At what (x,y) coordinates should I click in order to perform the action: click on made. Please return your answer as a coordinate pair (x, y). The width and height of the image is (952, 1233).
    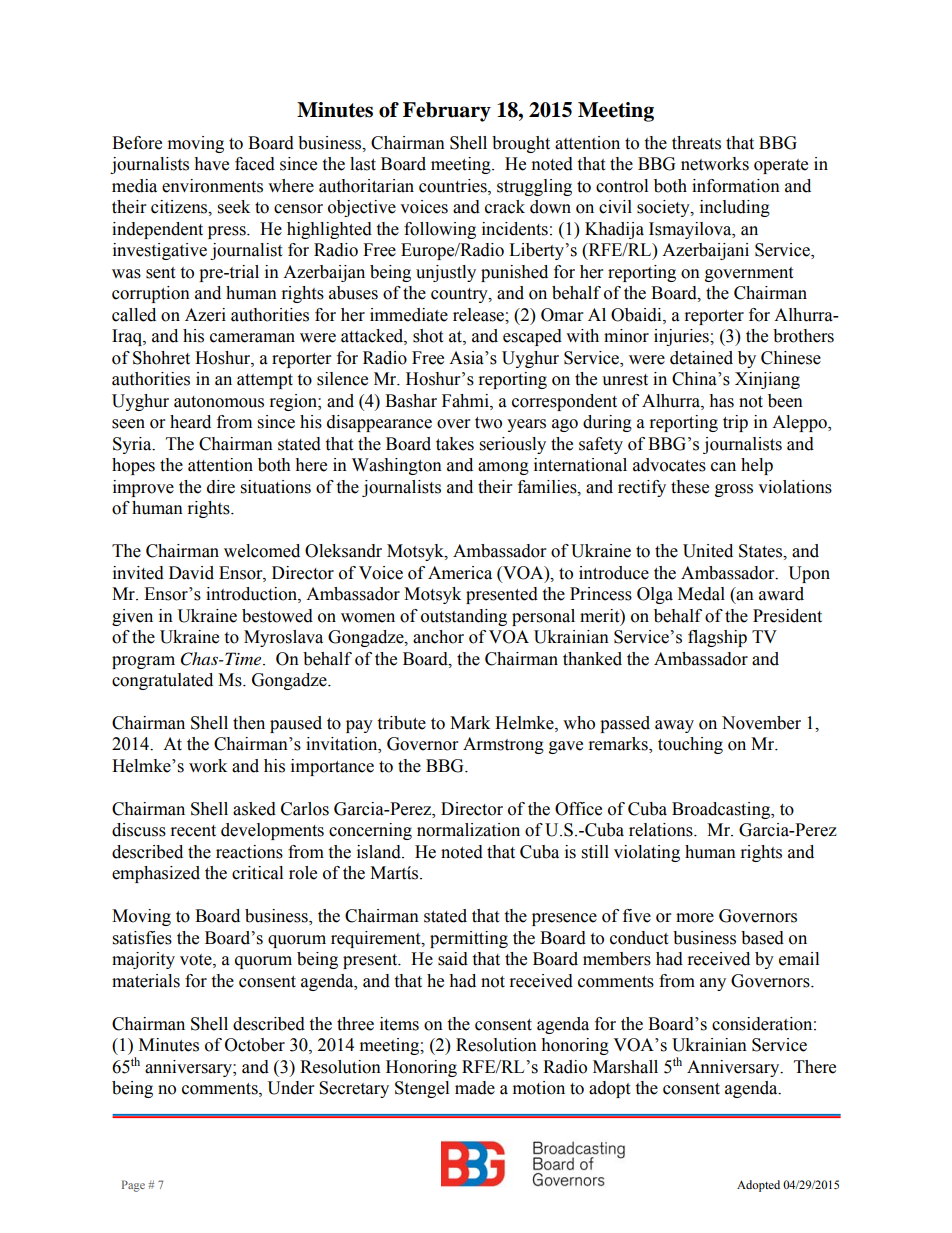
    Looking at the image, I should click on (475, 1088).
